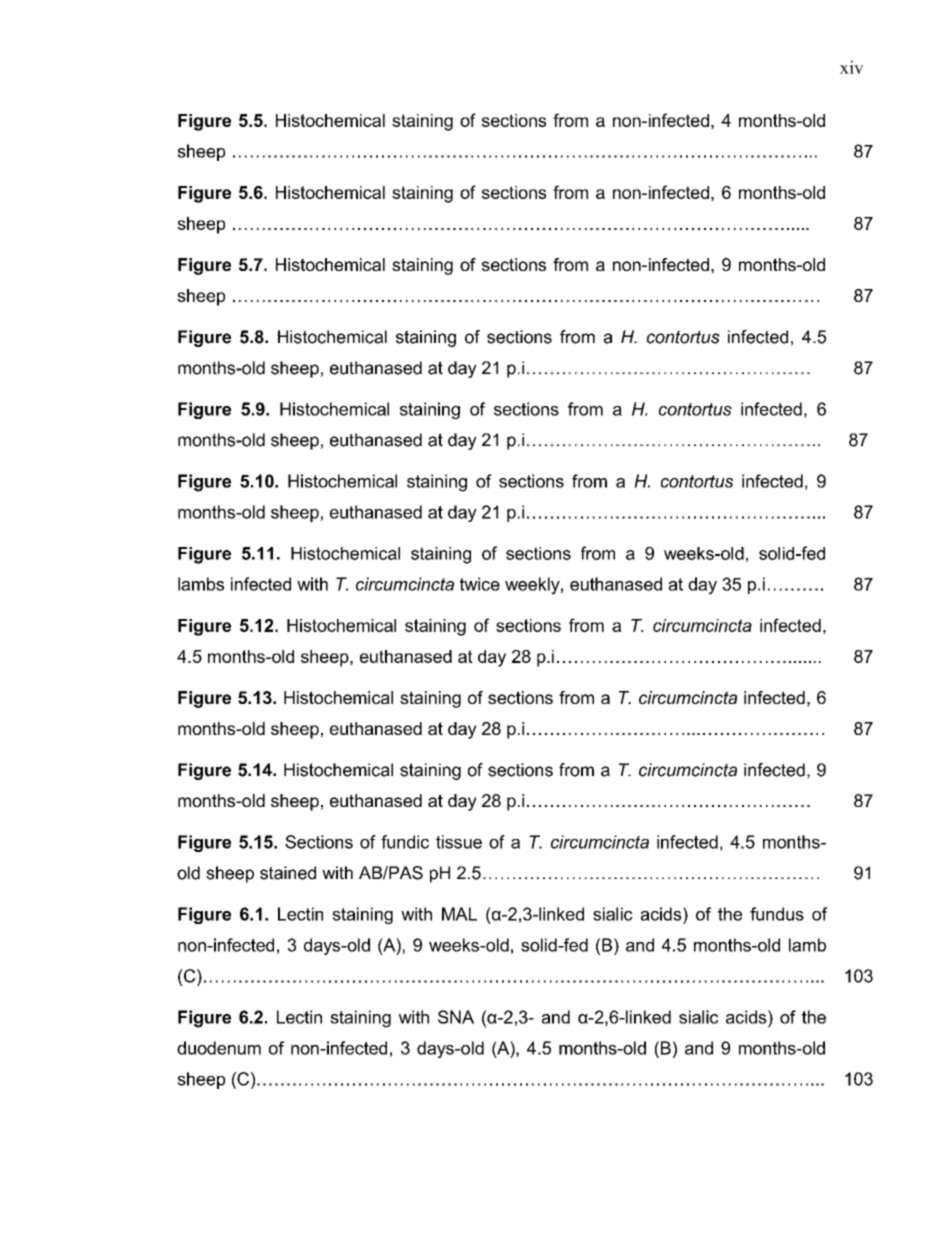  What do you see at coordinates (219, 1048) in the image?
I see `duodenum` at bounding box center [219, 1048].
